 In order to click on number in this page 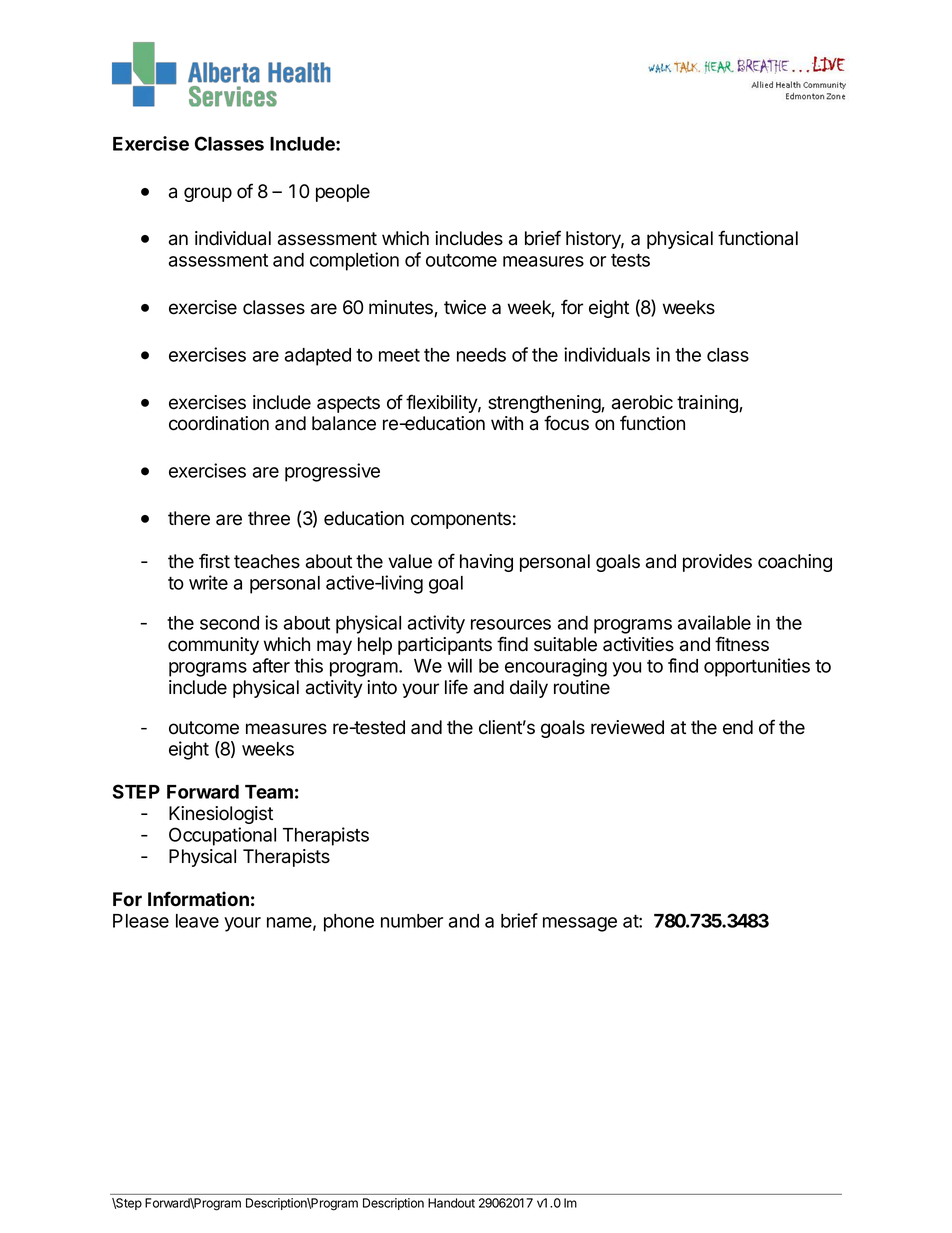, I will do `click(412, 921)`.
